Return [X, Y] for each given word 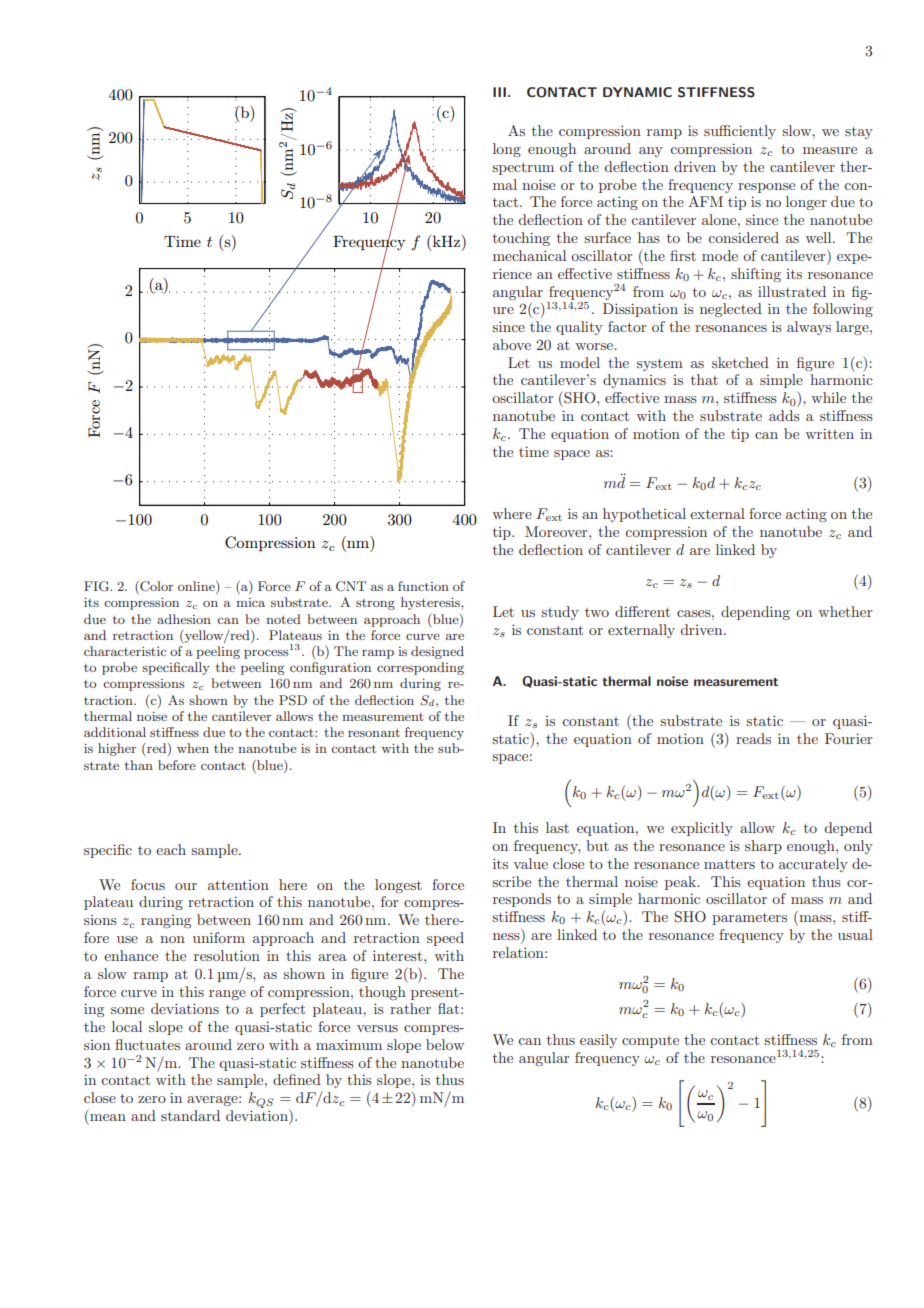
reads [753, 738]
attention [238, 885]
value [531, 863]
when [193, 748]
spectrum [523, 168]
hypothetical [644, 515]
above [512, 344]
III [499, 92]
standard [190, 1115]
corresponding [420, 668]
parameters [749, 919]
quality [579, 328]
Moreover [557, 531]
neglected [731, 310]
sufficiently [740, 132]
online [197, 587]
